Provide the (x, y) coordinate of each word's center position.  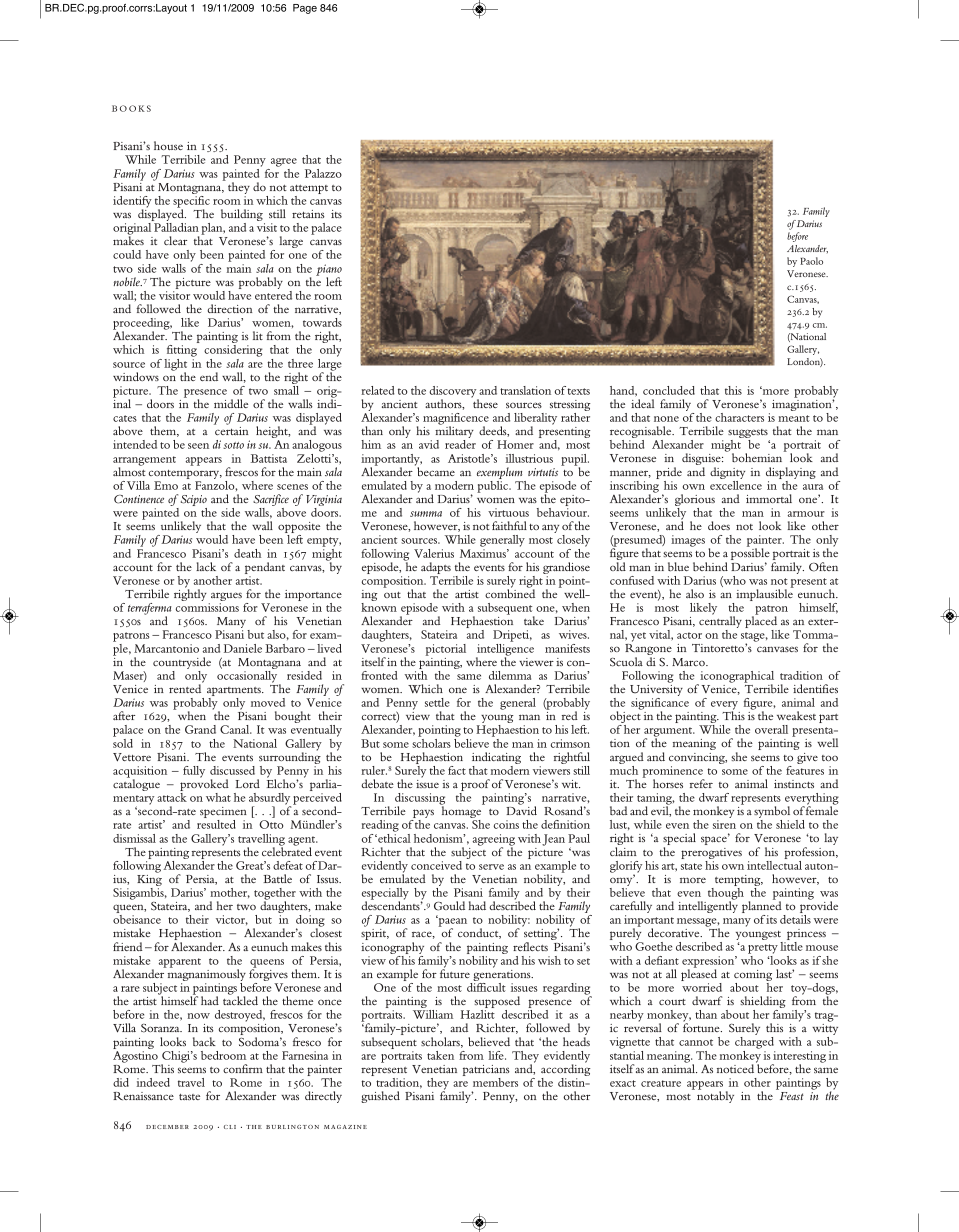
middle (231, 403)
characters (739, 417)
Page (305, 9)
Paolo (811, 261)
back (204, 1041)
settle (437, 702)
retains (308, 214)
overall (771, 729)
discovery (454, 393)
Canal (236, 729)
